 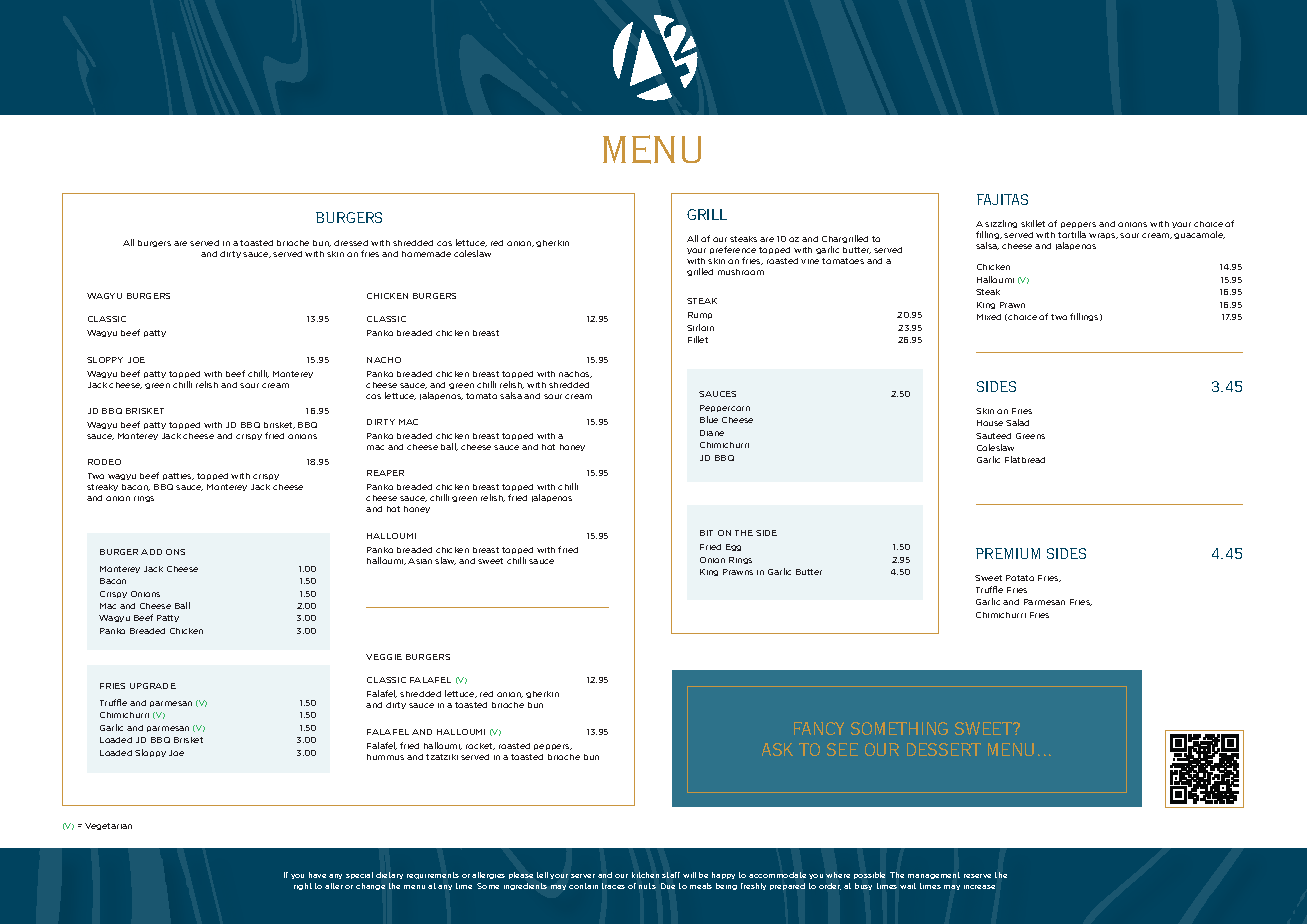 I want to click on tortilla, so click(x=1072, y=234).
